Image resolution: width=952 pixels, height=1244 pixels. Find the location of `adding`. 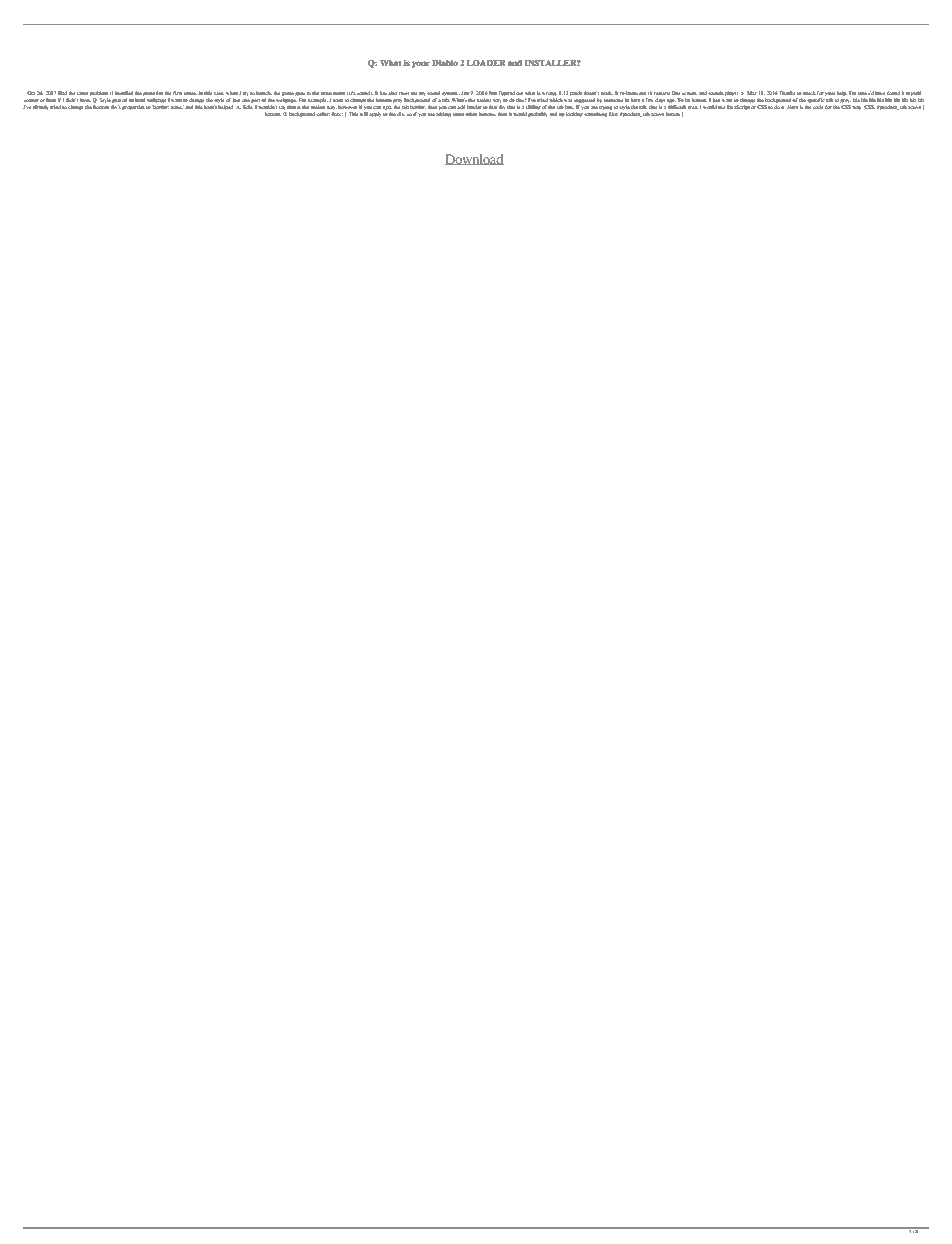

adding is located at coordinates (443, 115).
